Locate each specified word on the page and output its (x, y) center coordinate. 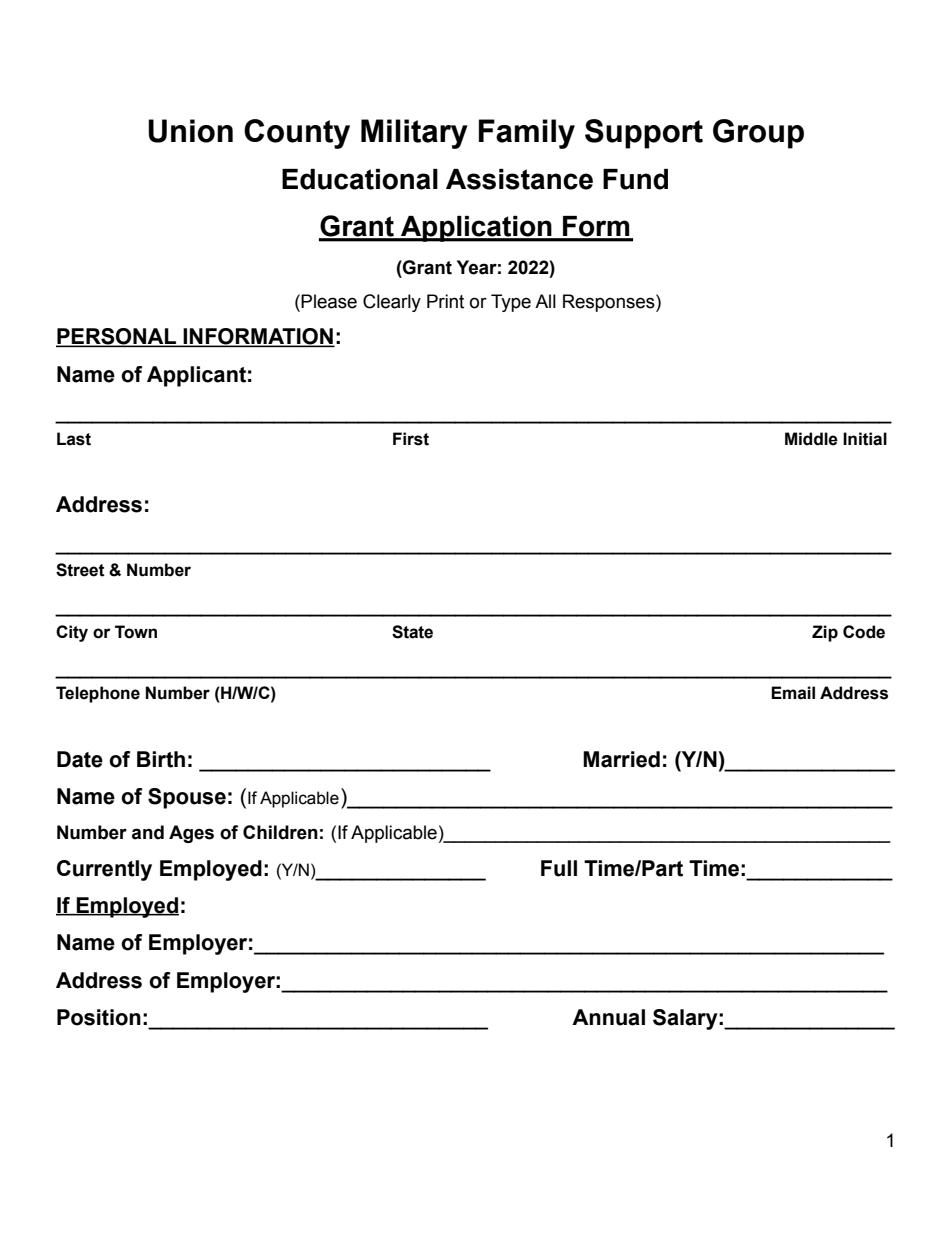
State (412, 632)
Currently (104, 870)
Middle (811, 439)
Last (74, 439)
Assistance (519, 179)
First (411, 439)
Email (793, 693)
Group (758, 134)
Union (190, 131)
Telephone (98, 694)
